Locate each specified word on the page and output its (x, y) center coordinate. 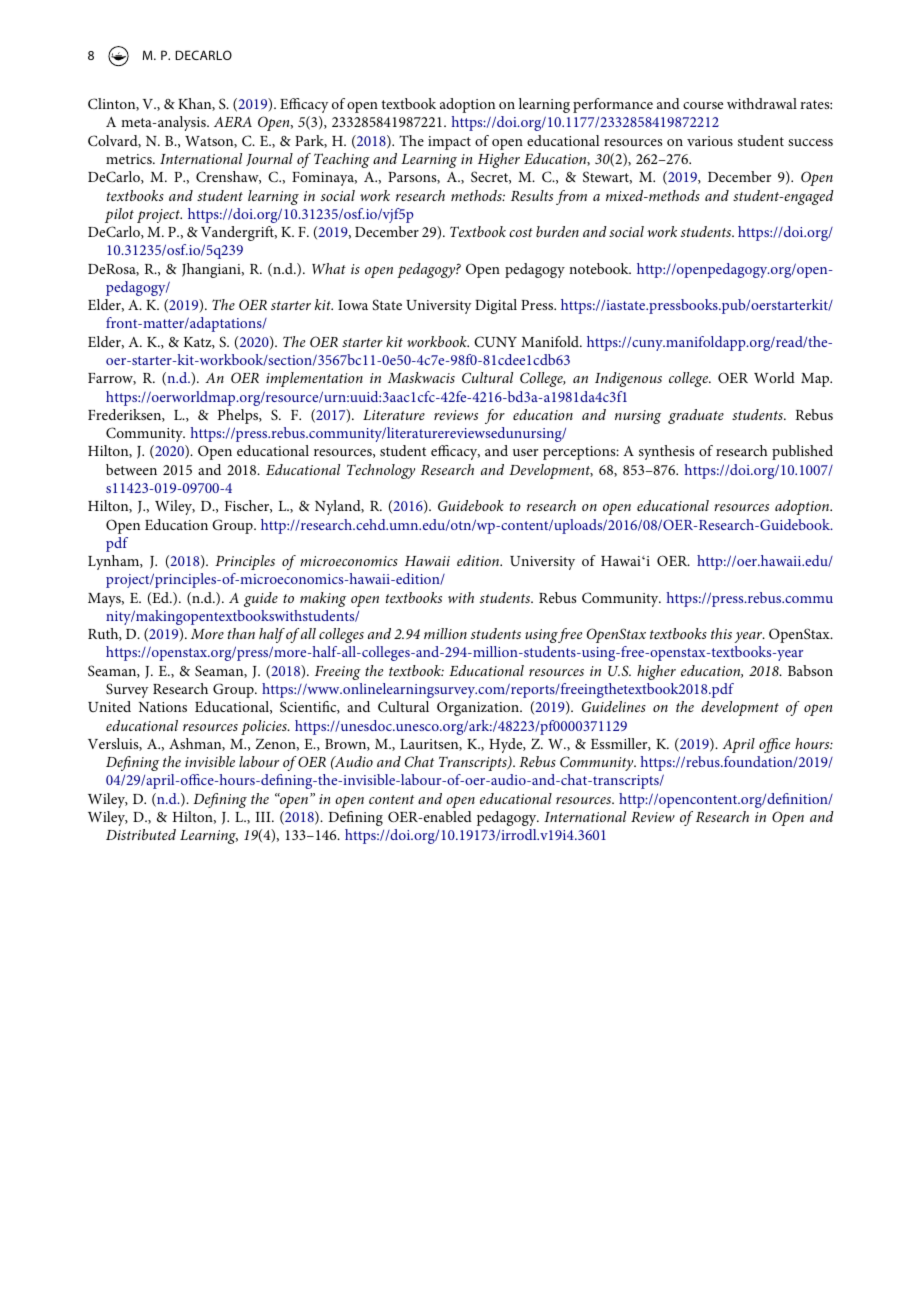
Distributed (141, 834)
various (710, 141)
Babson (810, 670)
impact (449, 143)
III (264, 817)
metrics (130, 159)
